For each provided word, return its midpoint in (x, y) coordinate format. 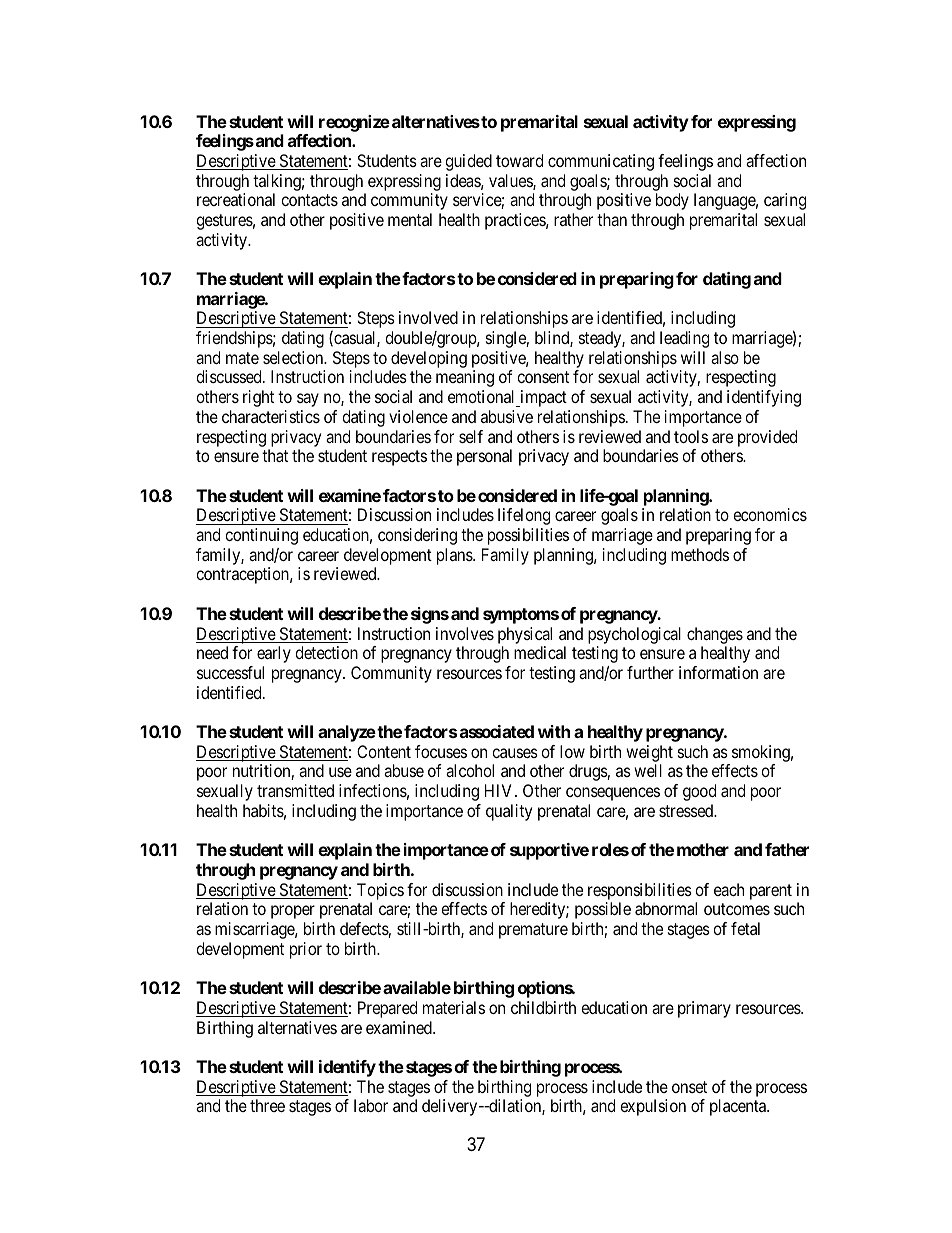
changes (715, 635)
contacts (309, 200)
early (274, 654)
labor (371, 1105)
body (672, 201)
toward (519, 160)
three (267, 1105)
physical (525, 635)
